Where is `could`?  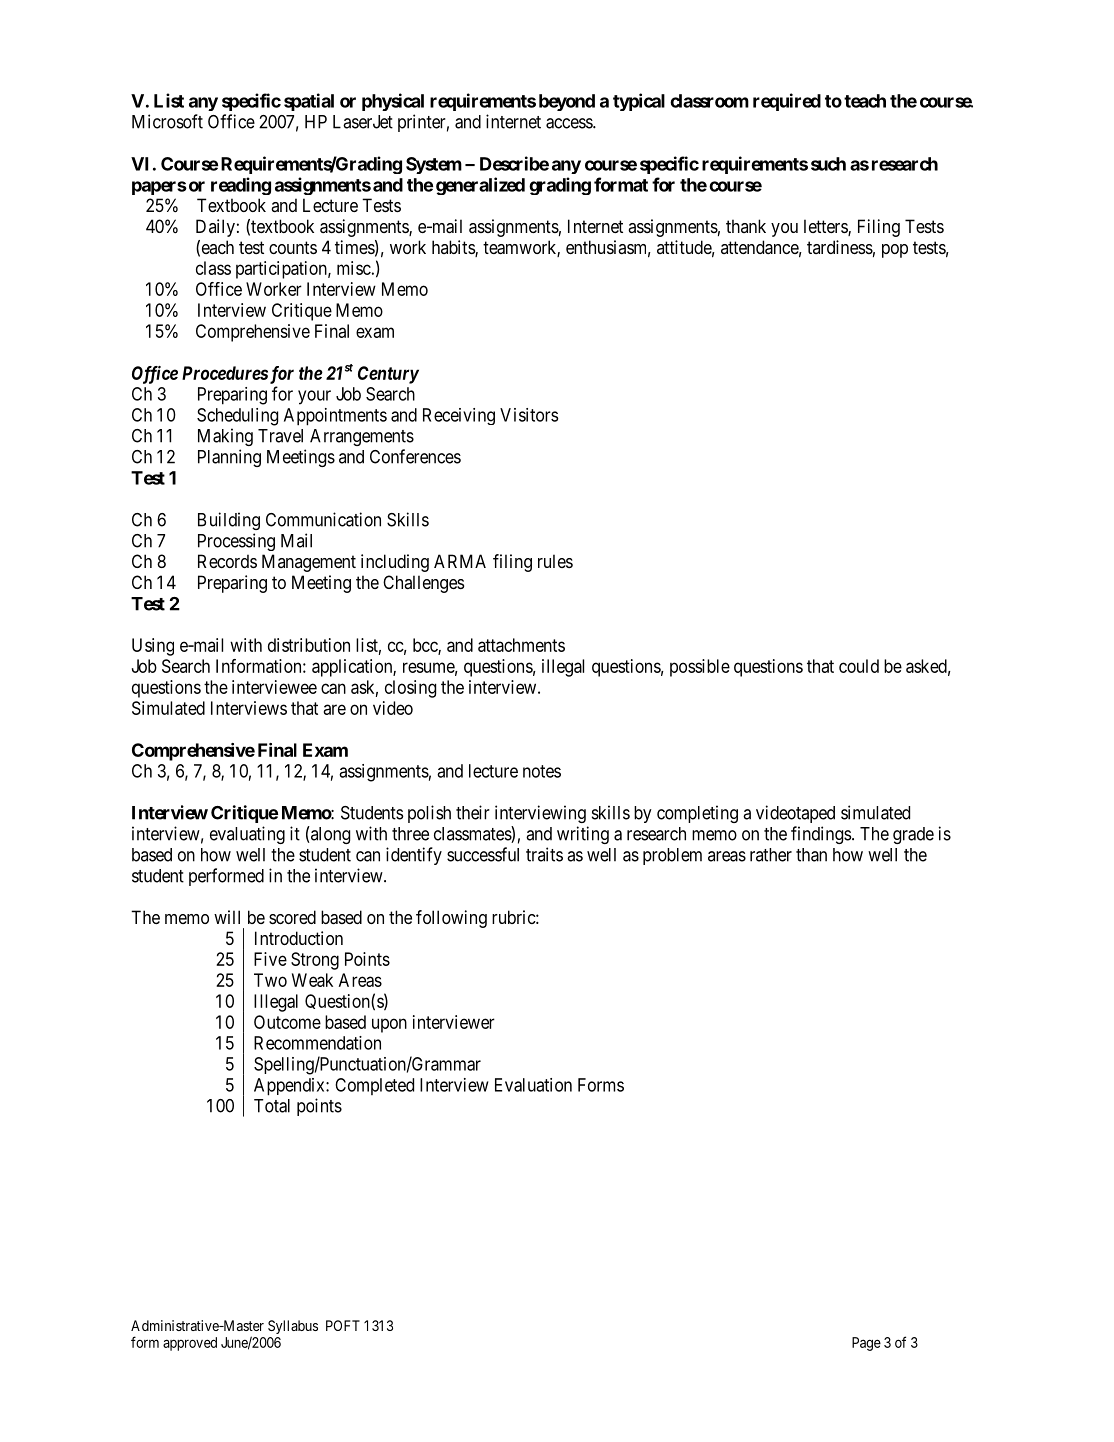
could is located at coordinates (859, 666).
